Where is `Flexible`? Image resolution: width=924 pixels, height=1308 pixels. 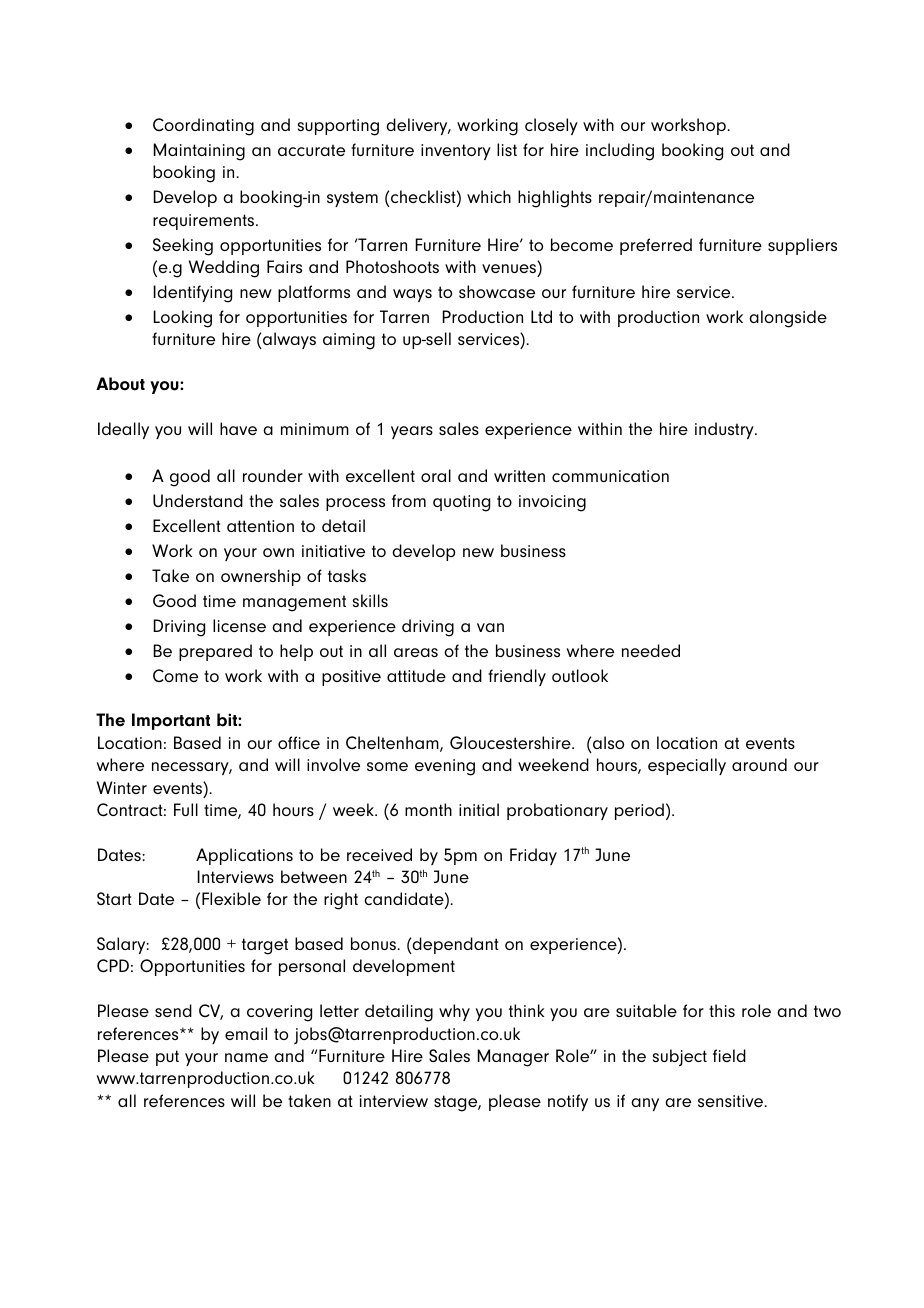 Flexible is located at coordinates (231, 898).
